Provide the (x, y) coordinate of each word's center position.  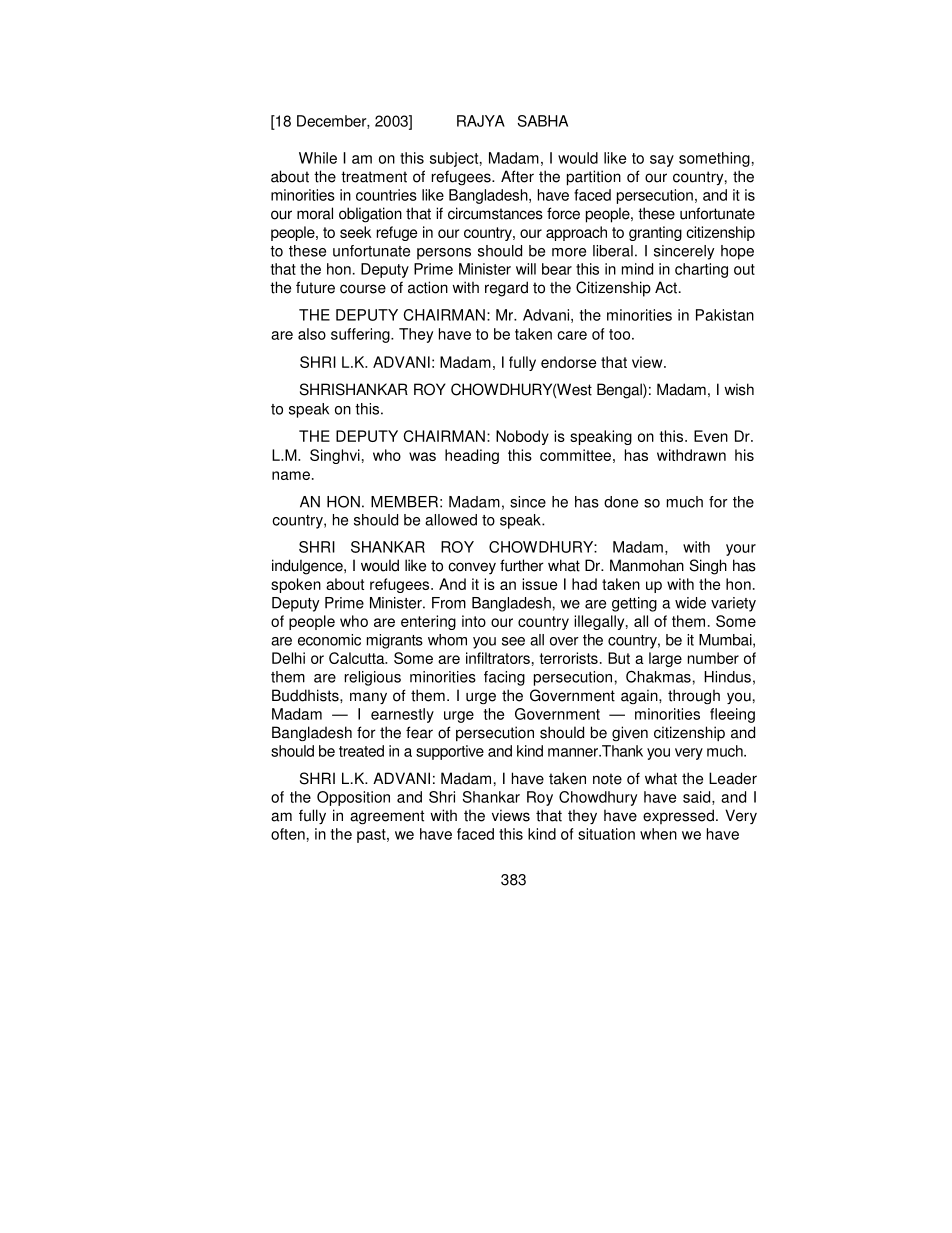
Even (711, 436)
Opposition (353, 798)
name (291, 475)
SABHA (543, 121)
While (318, 158)
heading (472, 456)
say (662, 161)
